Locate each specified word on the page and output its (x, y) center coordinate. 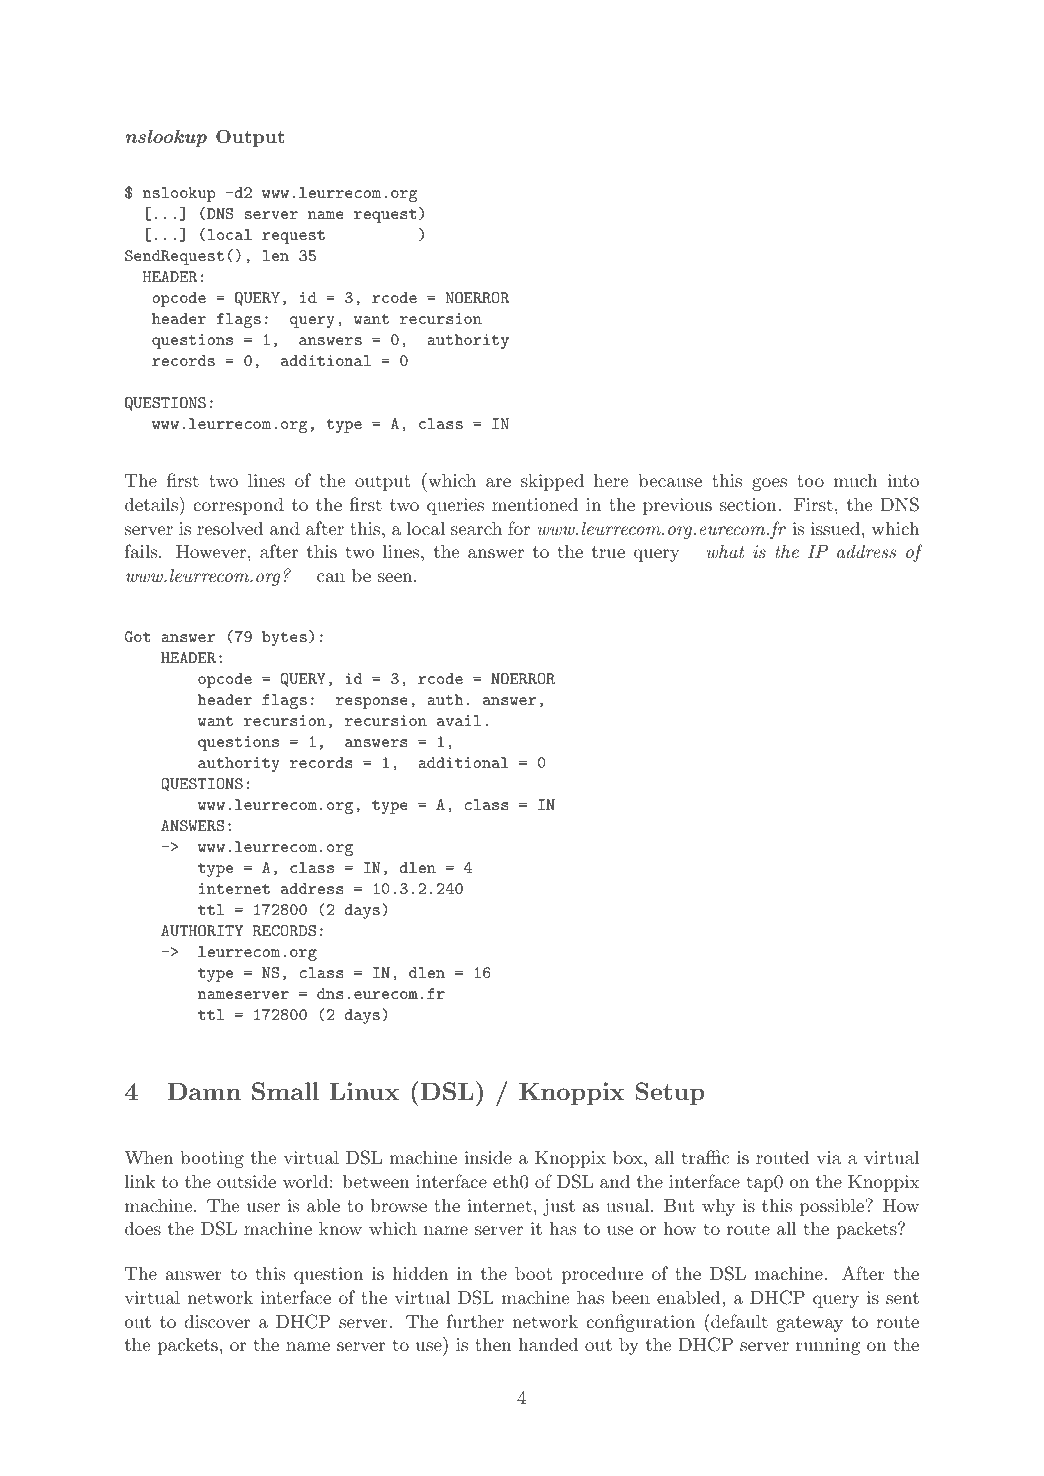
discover (217, 1321)
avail (459, 720)
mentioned (535, 504)
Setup (670, 1093)
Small (285, 1091)
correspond (238, 506)
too (810, 481)
